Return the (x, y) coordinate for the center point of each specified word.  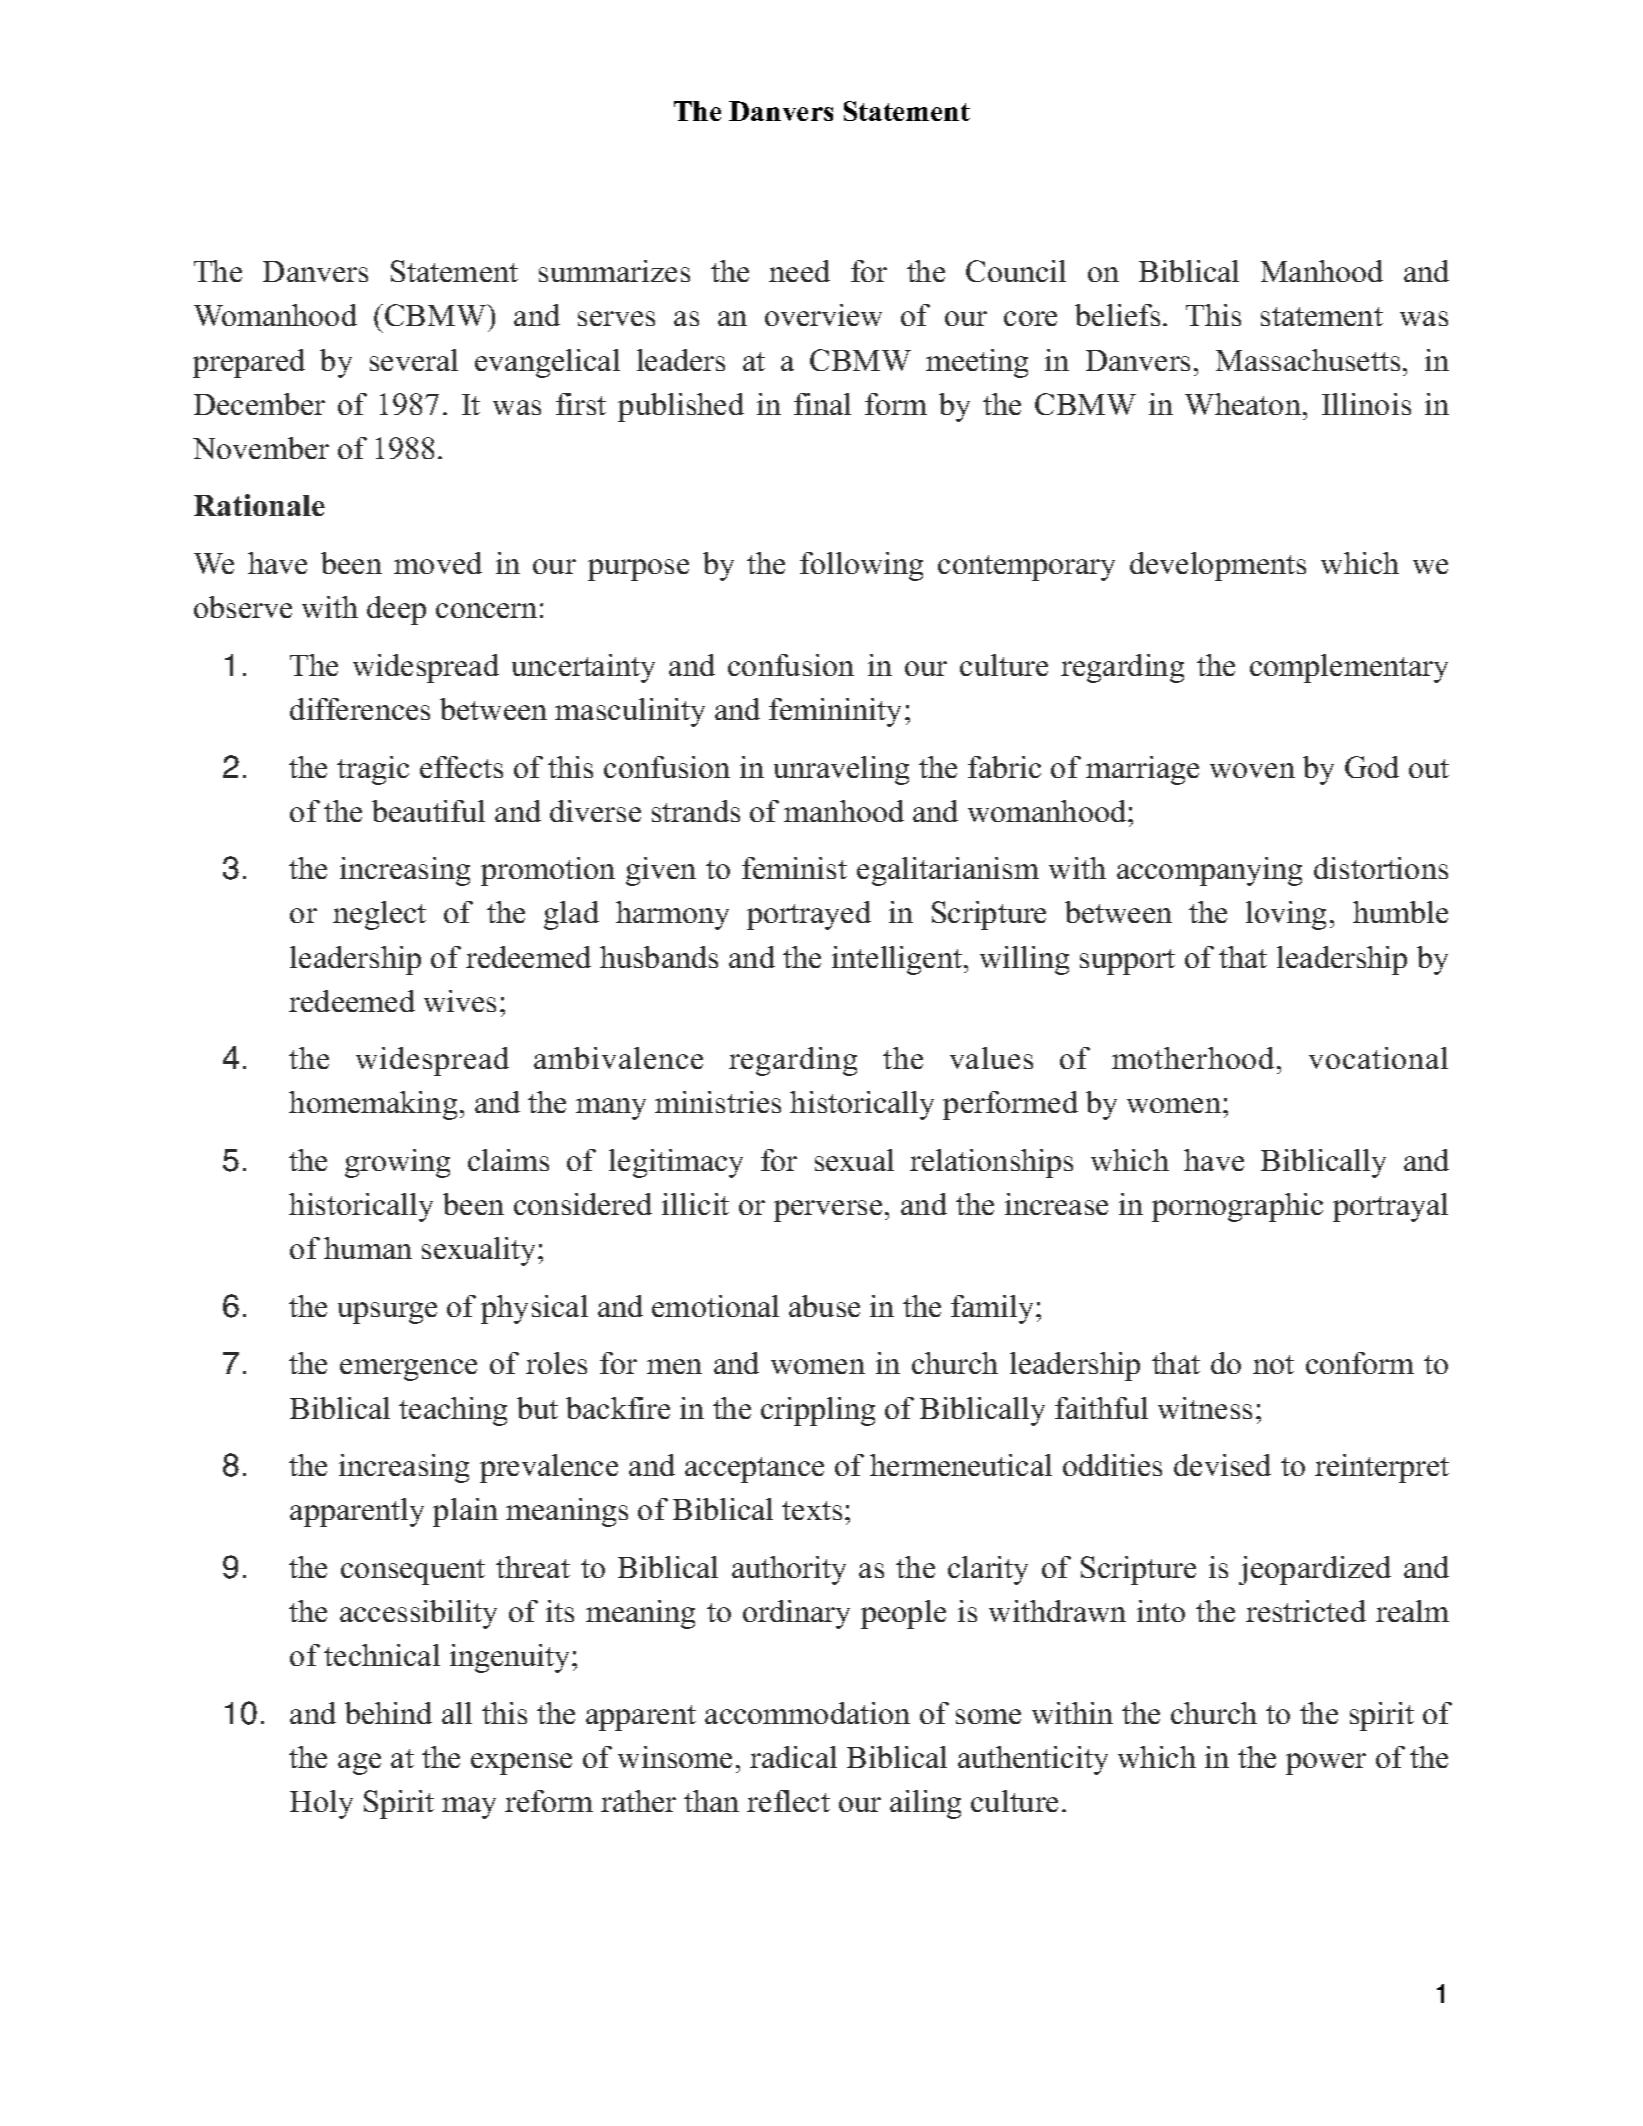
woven (1252, 770)
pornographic (1237, 1207)
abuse (824, 1306)
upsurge (387, 1313)
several (414, 360)
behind (388, 1713)
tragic (373, 770)
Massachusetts (1308, 360)
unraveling (841, 770)
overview (823, 315)
